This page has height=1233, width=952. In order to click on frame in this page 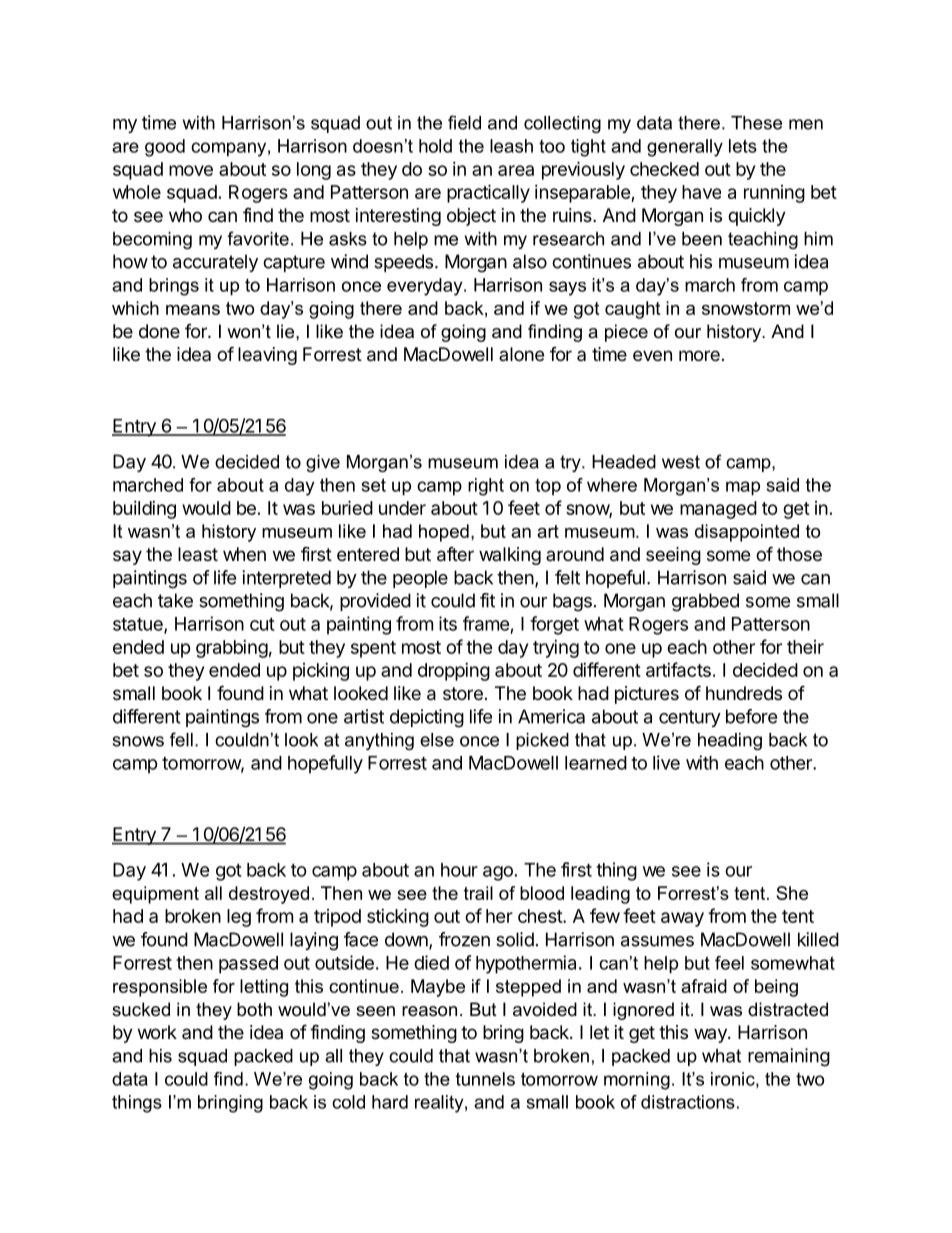, I will do `click(486, 623)`.
